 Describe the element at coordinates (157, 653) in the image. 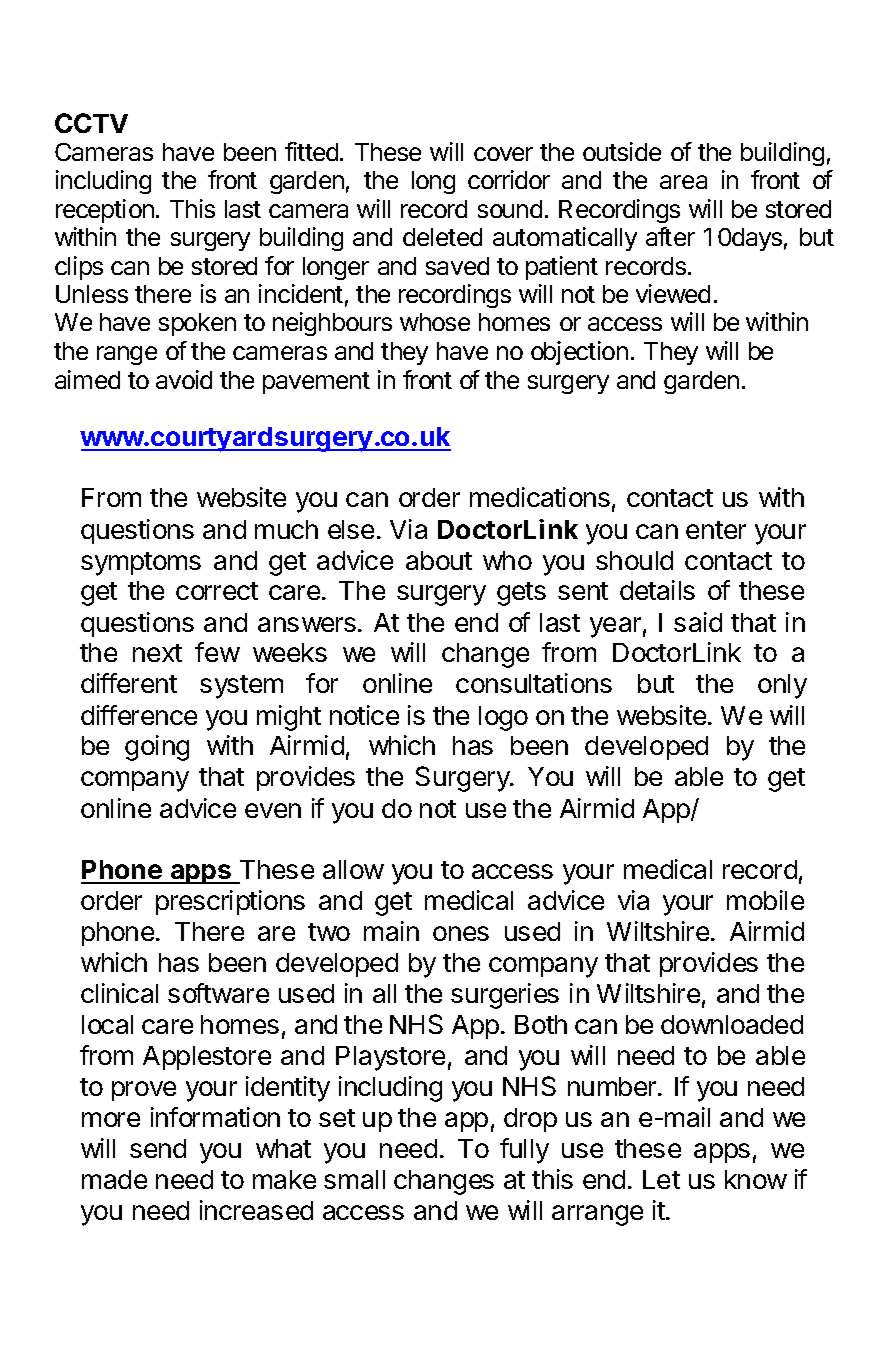

I see `next` at that location.
